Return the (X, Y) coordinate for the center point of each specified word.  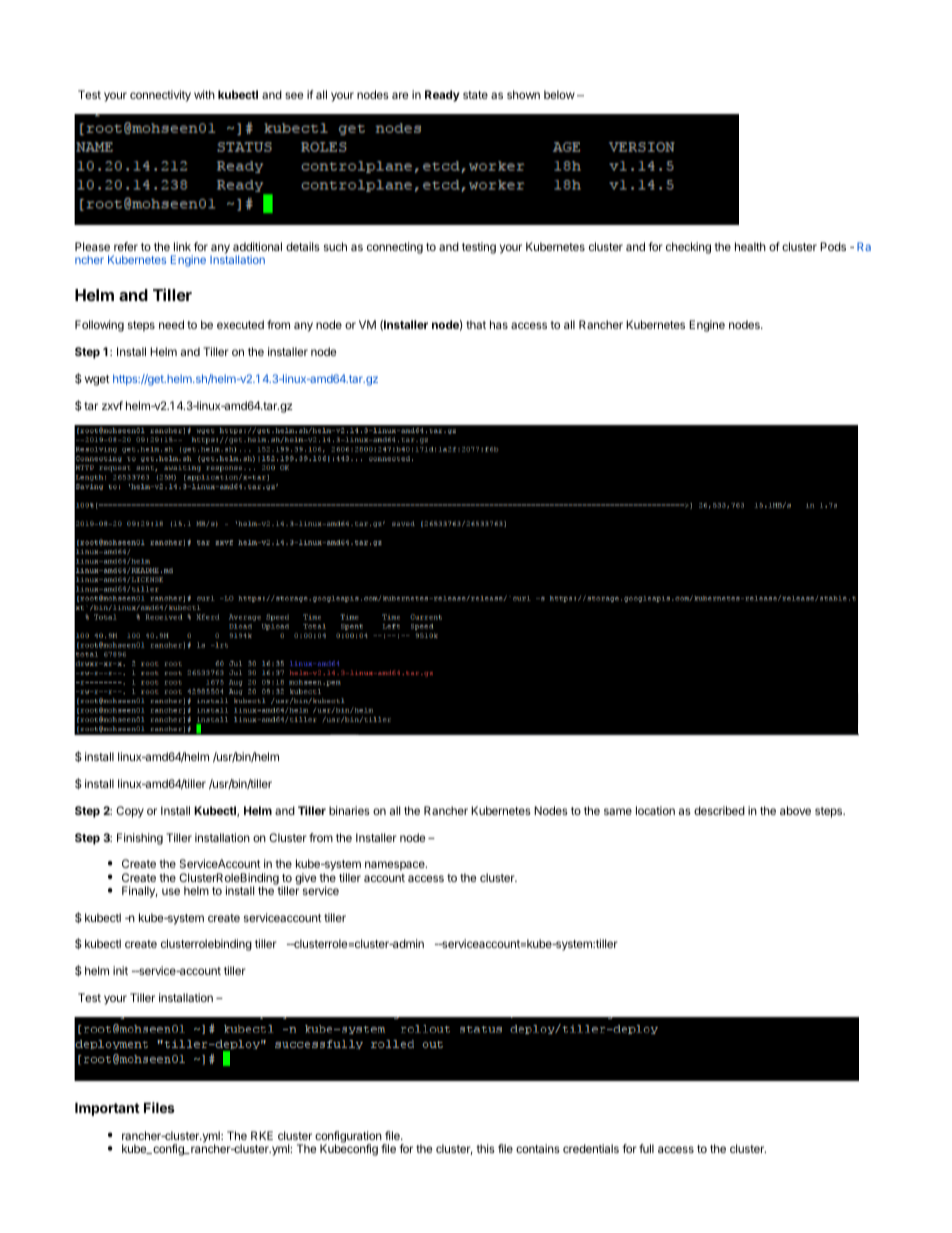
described (719, 810)
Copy (130, 812)
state (475, 95)
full (646, 1148)
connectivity (160, 96)
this (486, 1148)
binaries (349, 810)
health (750, 246)
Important (107, 1109)
